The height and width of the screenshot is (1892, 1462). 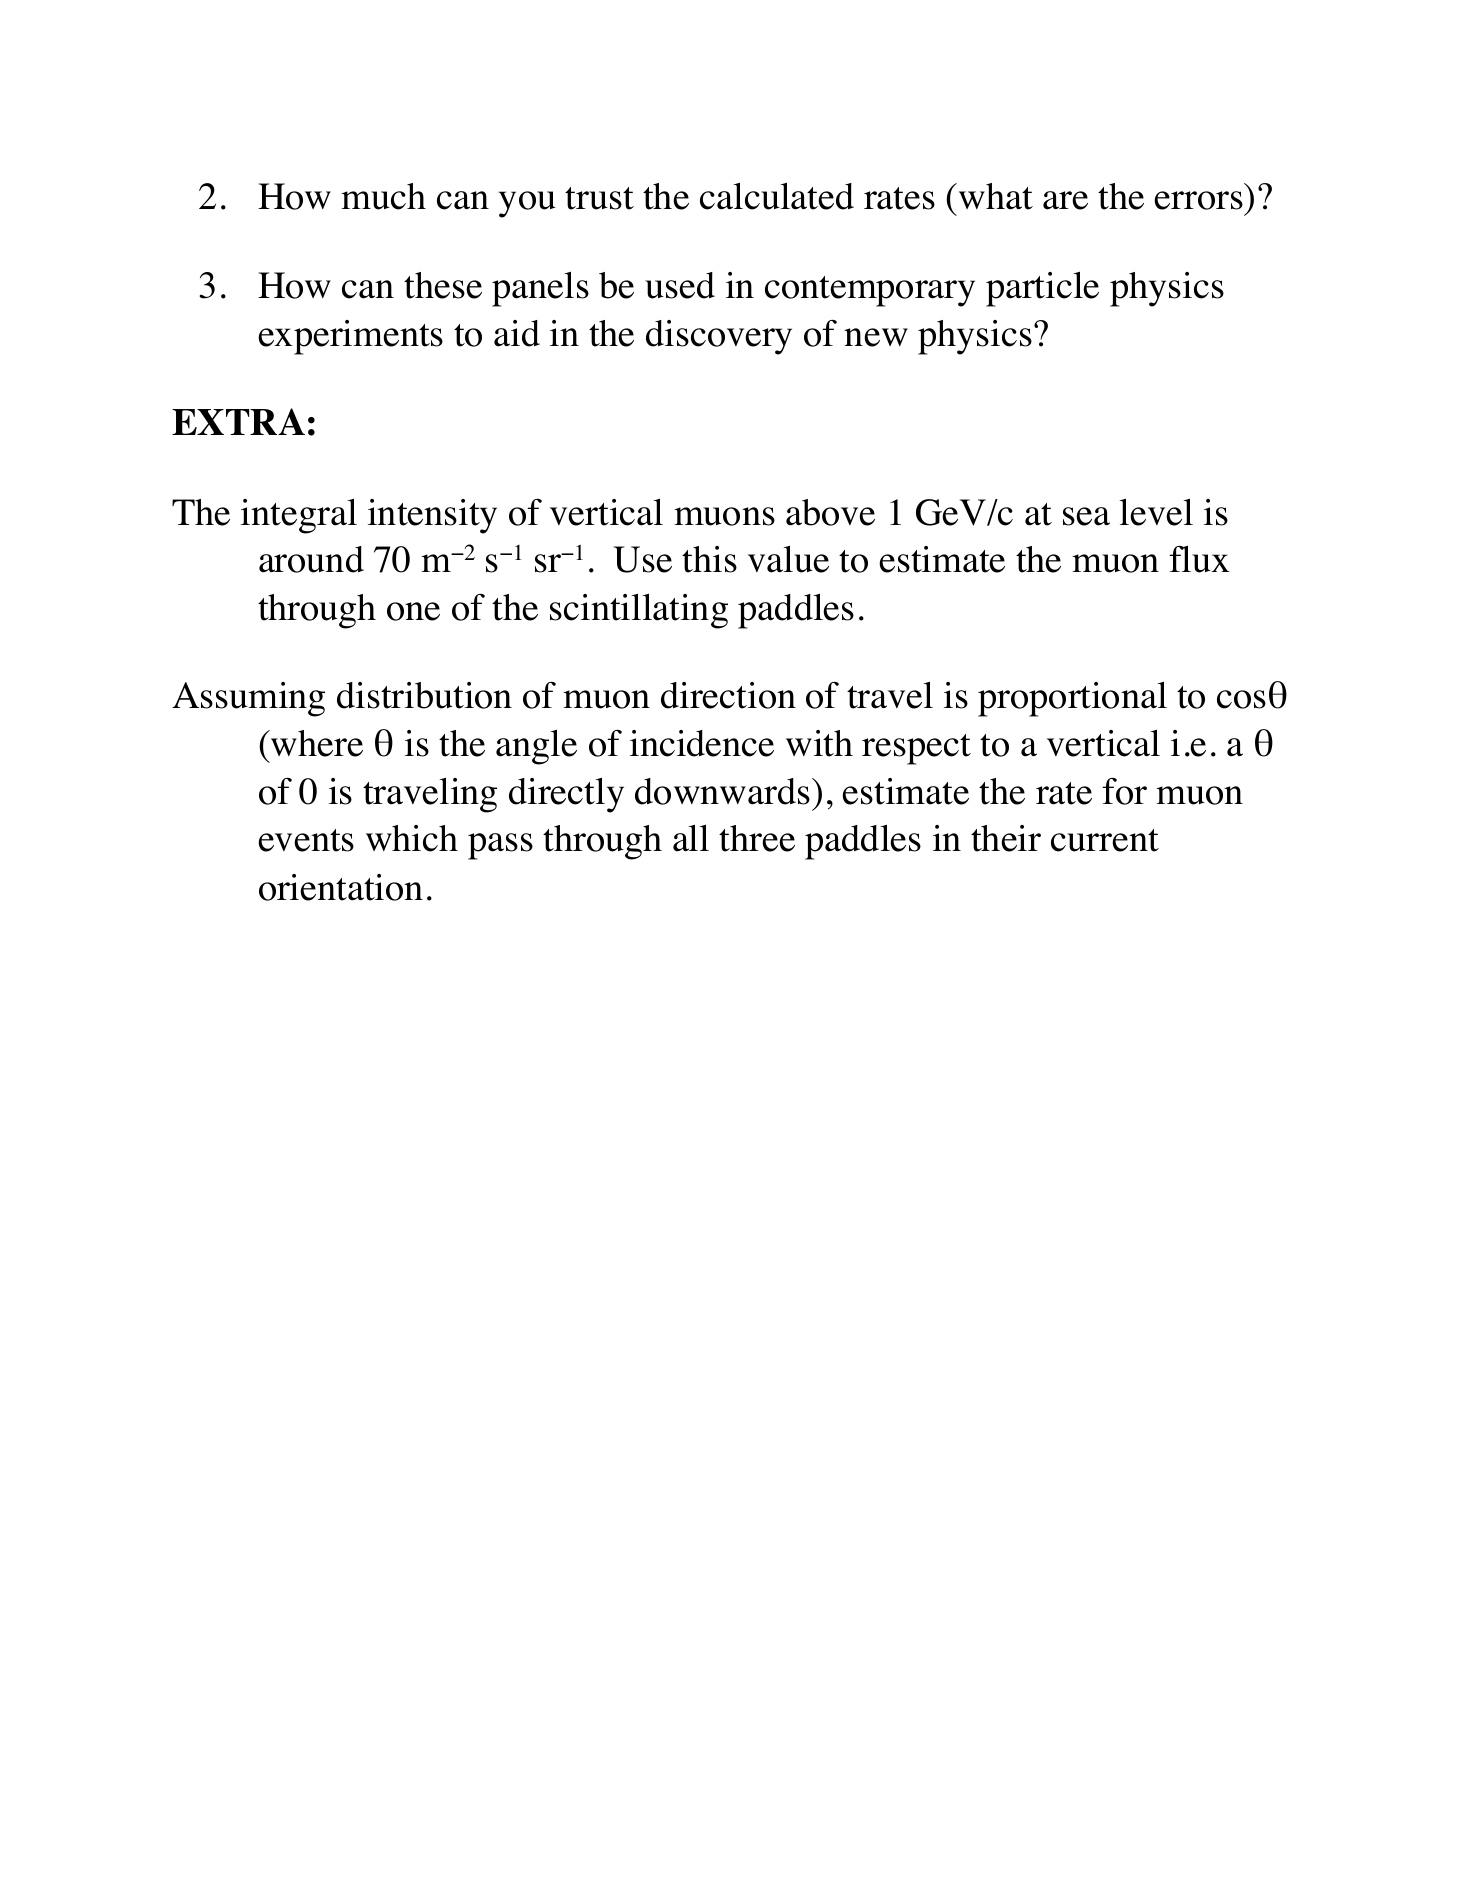 I want to click on current, so click(x=1105, y=840).
